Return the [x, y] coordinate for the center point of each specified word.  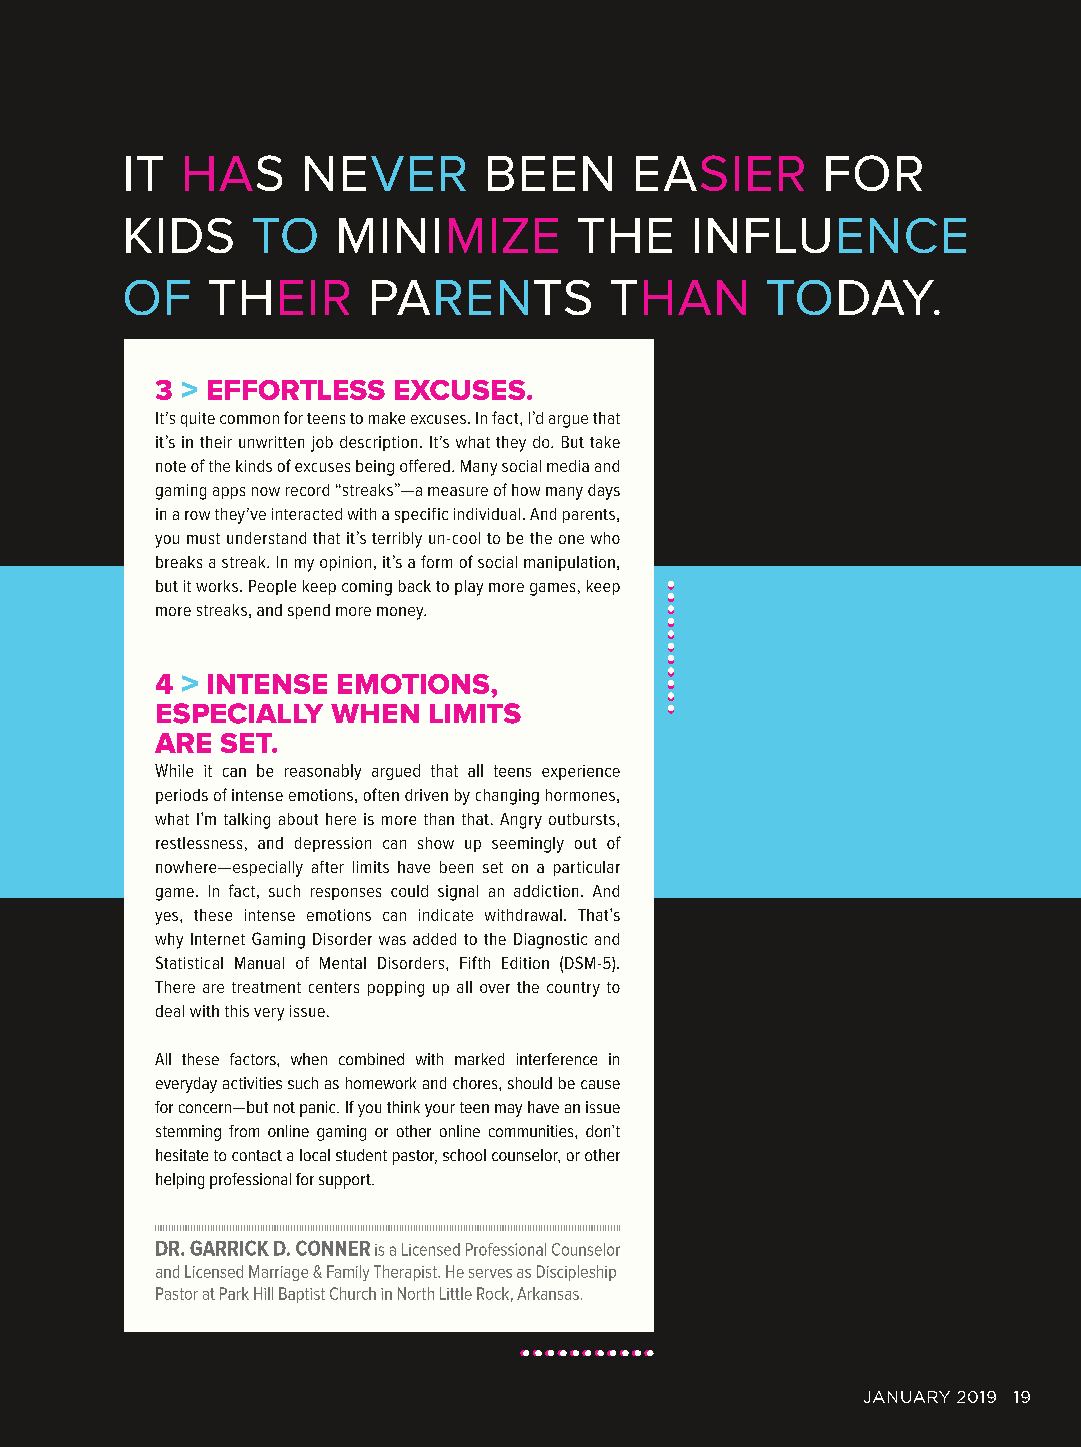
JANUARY [907, 1397]
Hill [263, 1293]
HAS [233, 173]
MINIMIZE [448, 235]
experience [581, 772]
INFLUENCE [830, 235]
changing [507, 797]
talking [247, 821]
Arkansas [548, 1293]
